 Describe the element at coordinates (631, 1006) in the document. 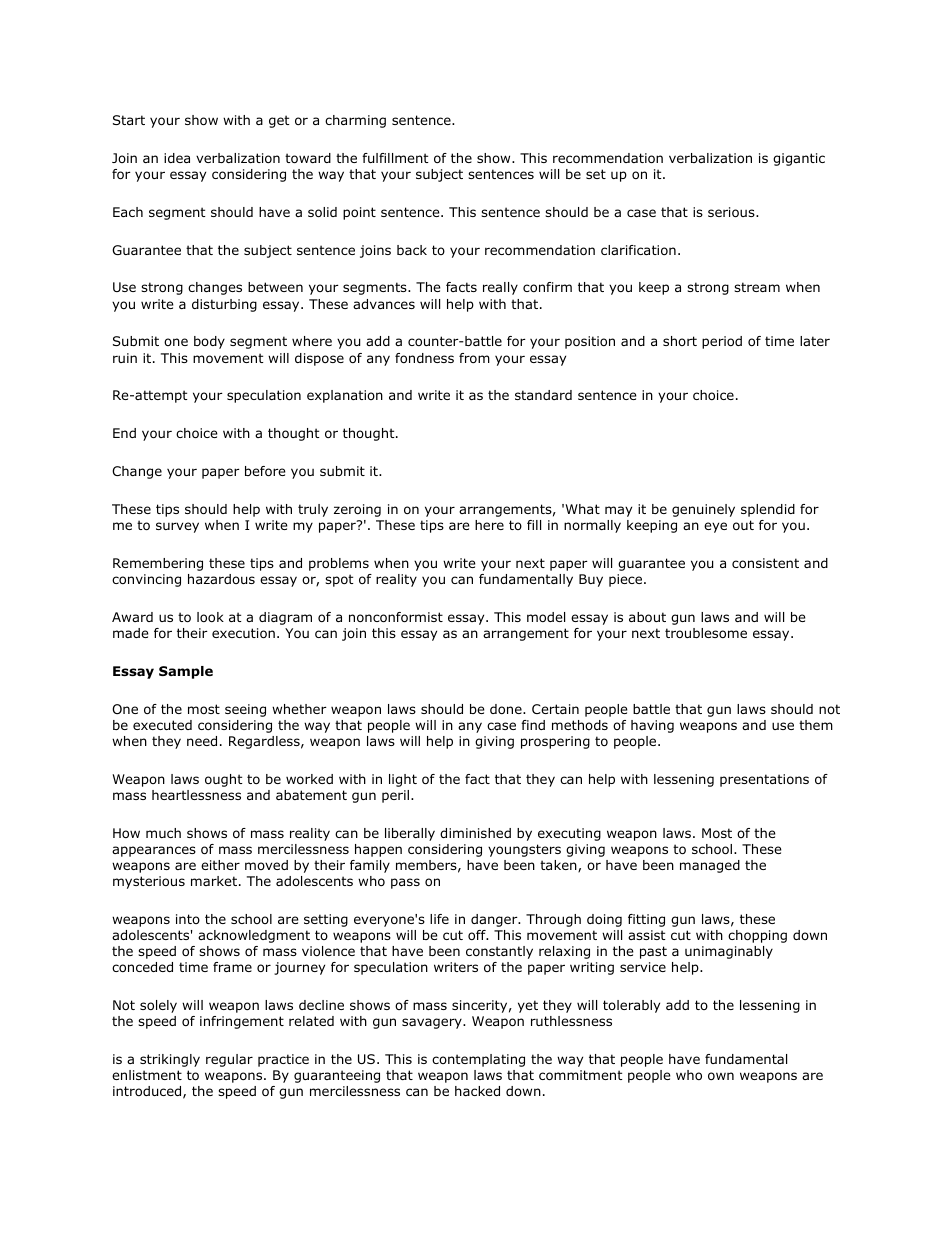

I see `tolerably` at that location.
